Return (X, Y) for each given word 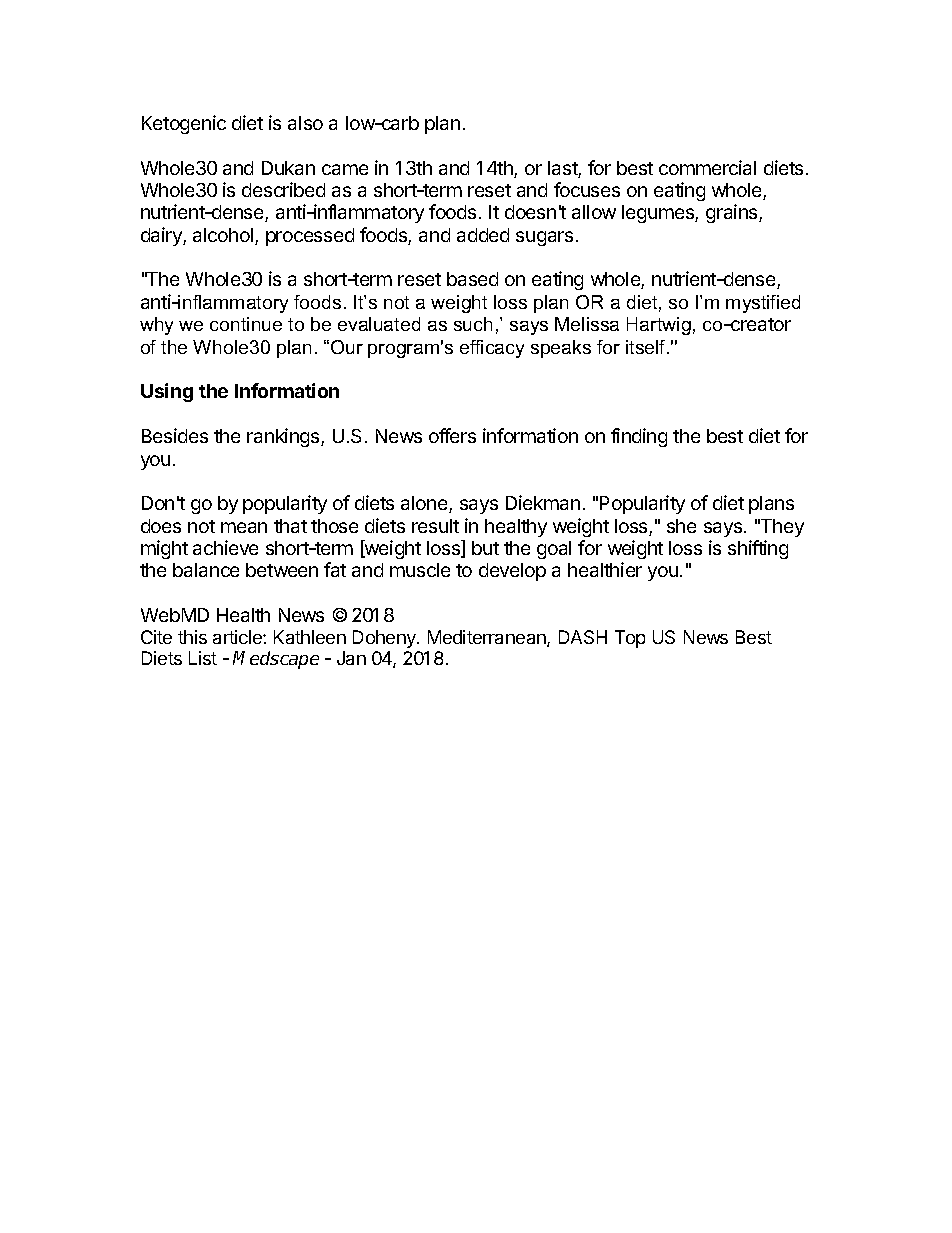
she (681, 526)
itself (647, 347)
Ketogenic (184, 124)
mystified (763, 304)
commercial (707, 167)
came (345, 169)
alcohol (224, 236)
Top (630, 639)
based (472, 279)
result (435, 526)
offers (452, 435)
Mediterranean (488, 638)
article (238, 637)
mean (244, 527)
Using (167, 392)
